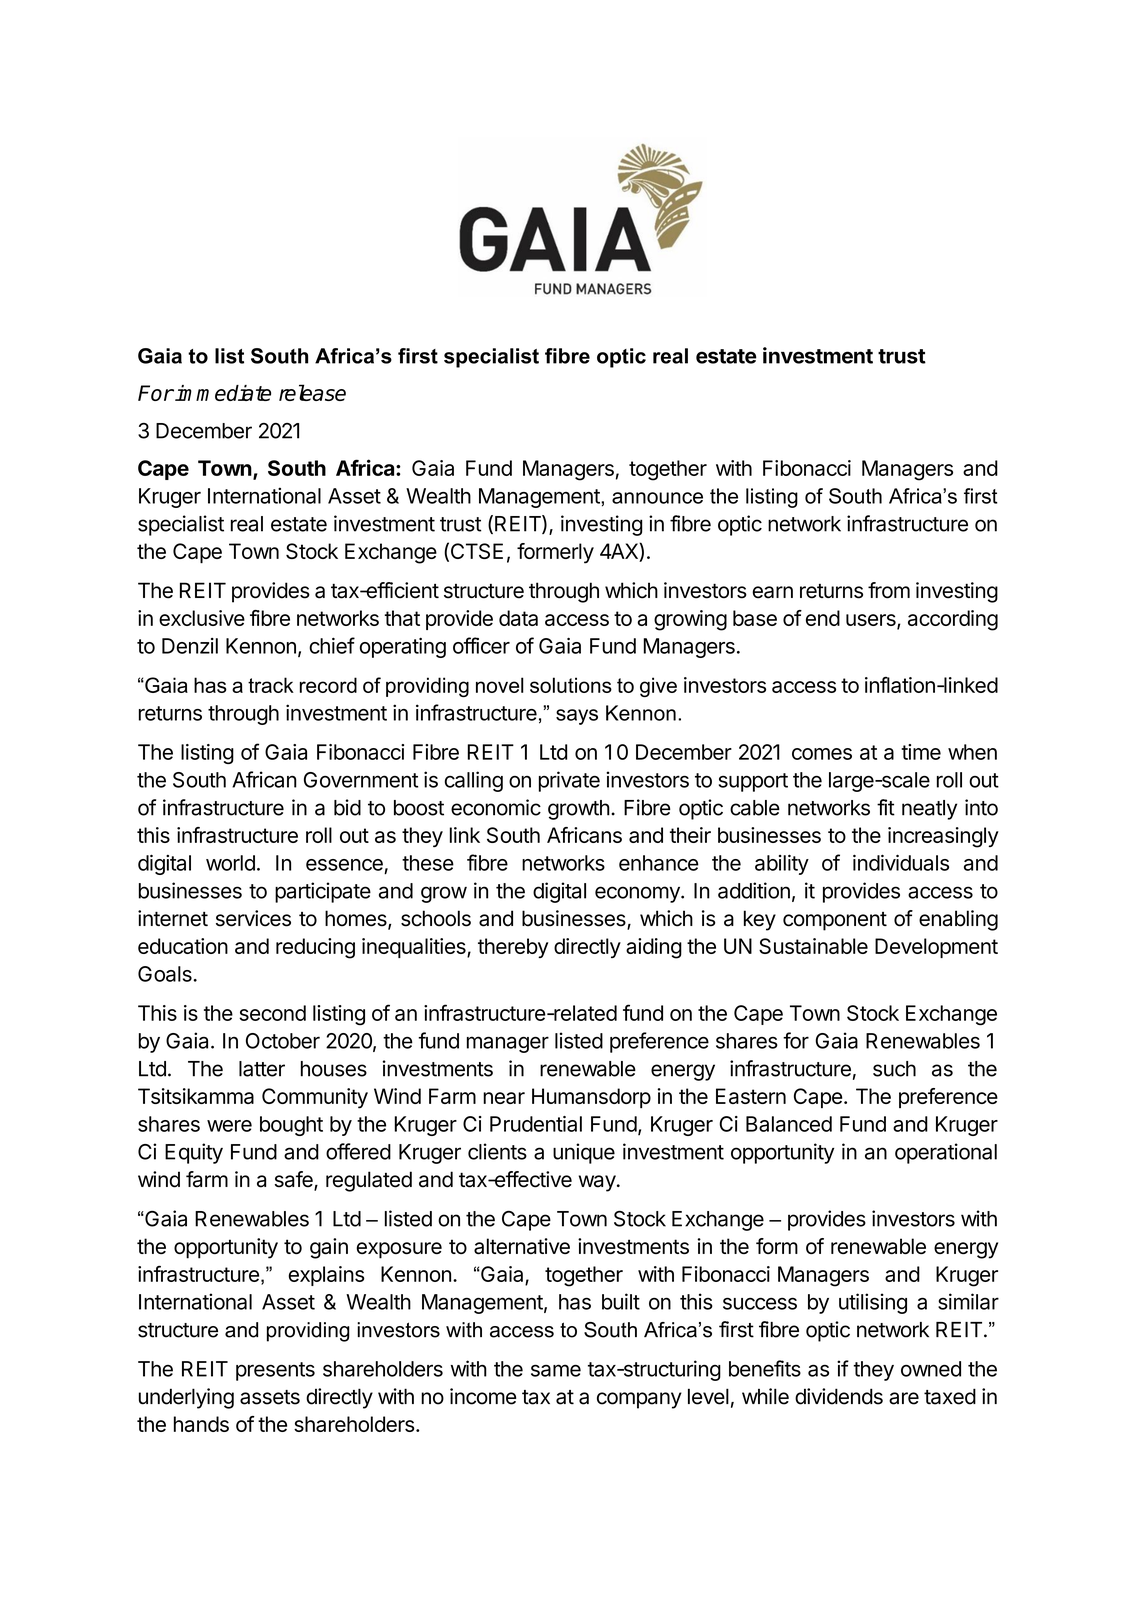  I want to click on presents, so click(275, 1371).
